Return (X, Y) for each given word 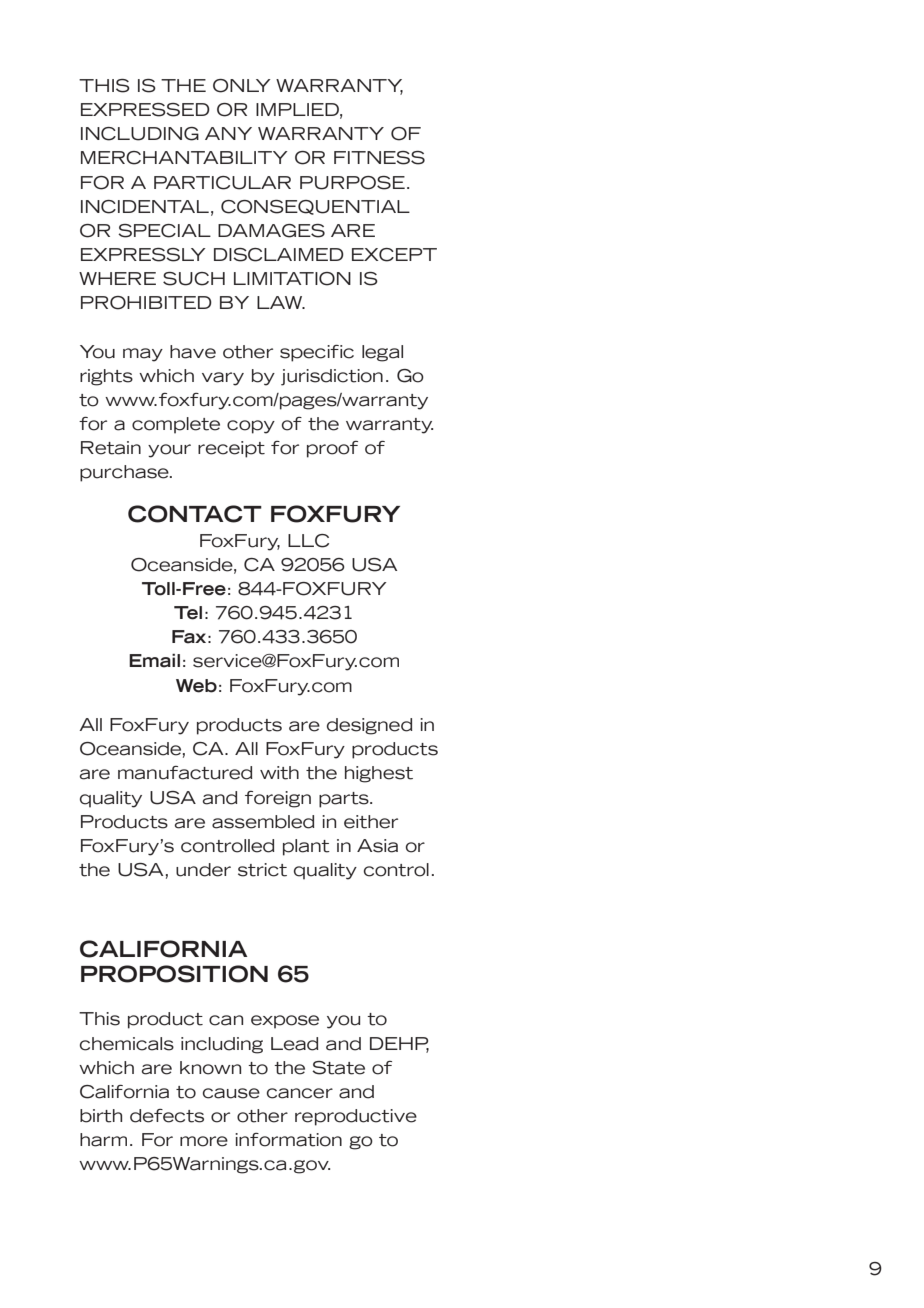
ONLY (242, 86)
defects (167, 1116)
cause (231, 1093)
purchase (125, 473)
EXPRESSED (145, 110)
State (338, 1068)
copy (251, 427)
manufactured (185, 773)
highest (379, 774)
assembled (263, 822)
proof (332, 449)
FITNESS (379, 158)
